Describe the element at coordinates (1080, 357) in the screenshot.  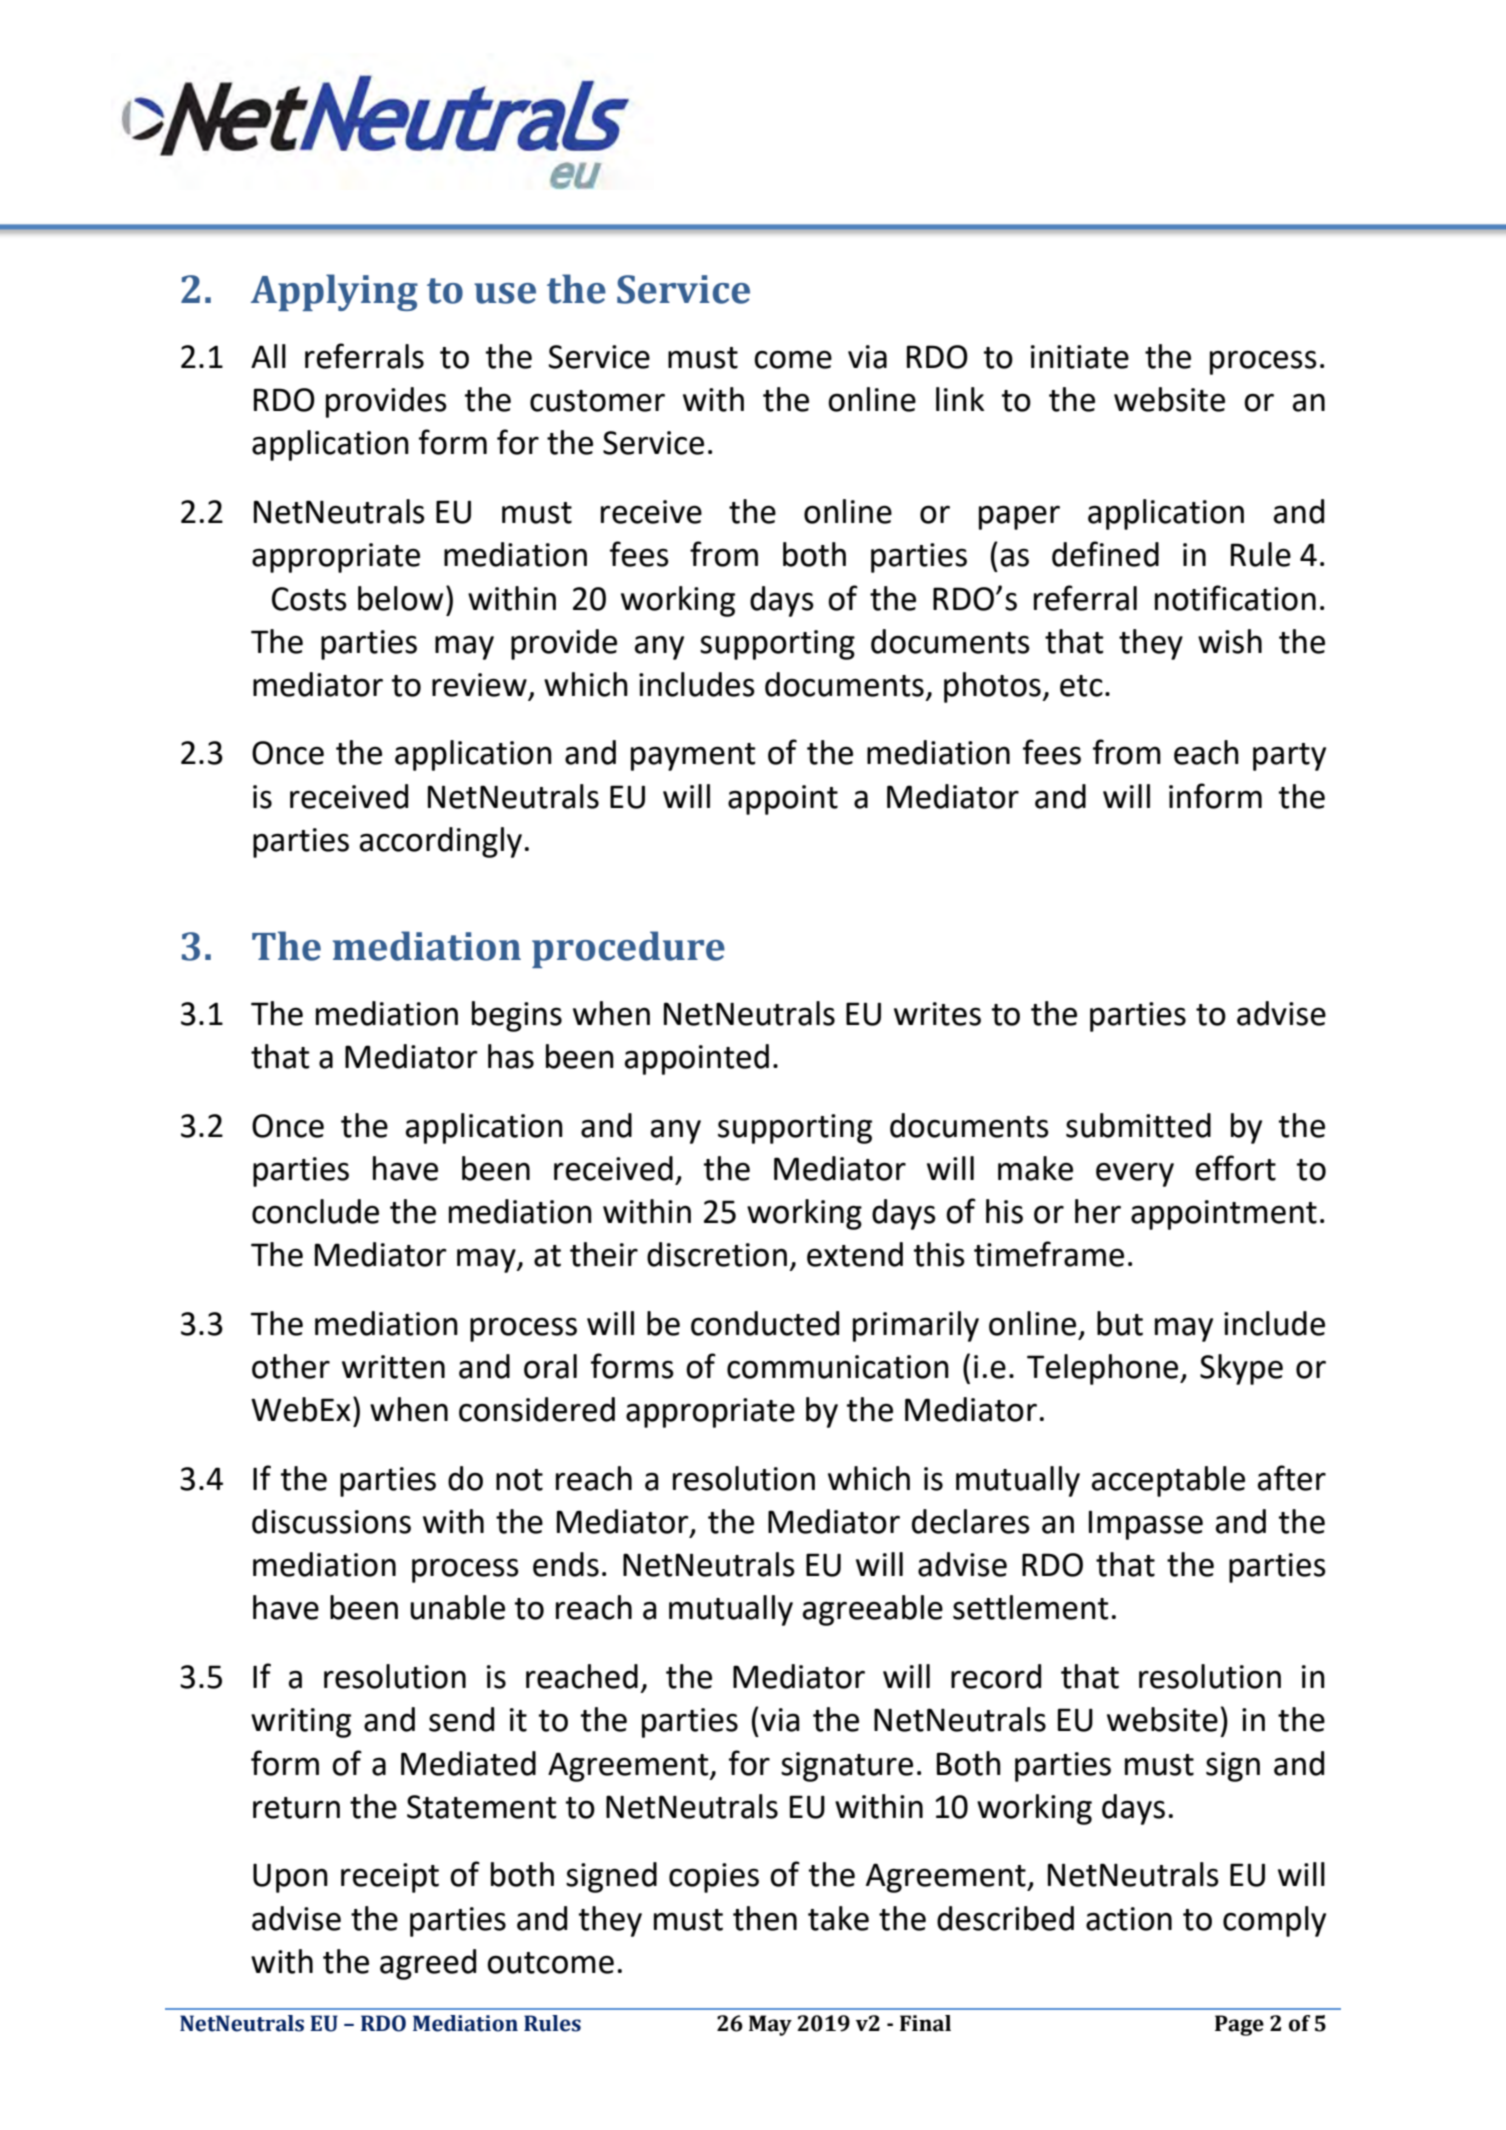
I see `initiate` at that location.
